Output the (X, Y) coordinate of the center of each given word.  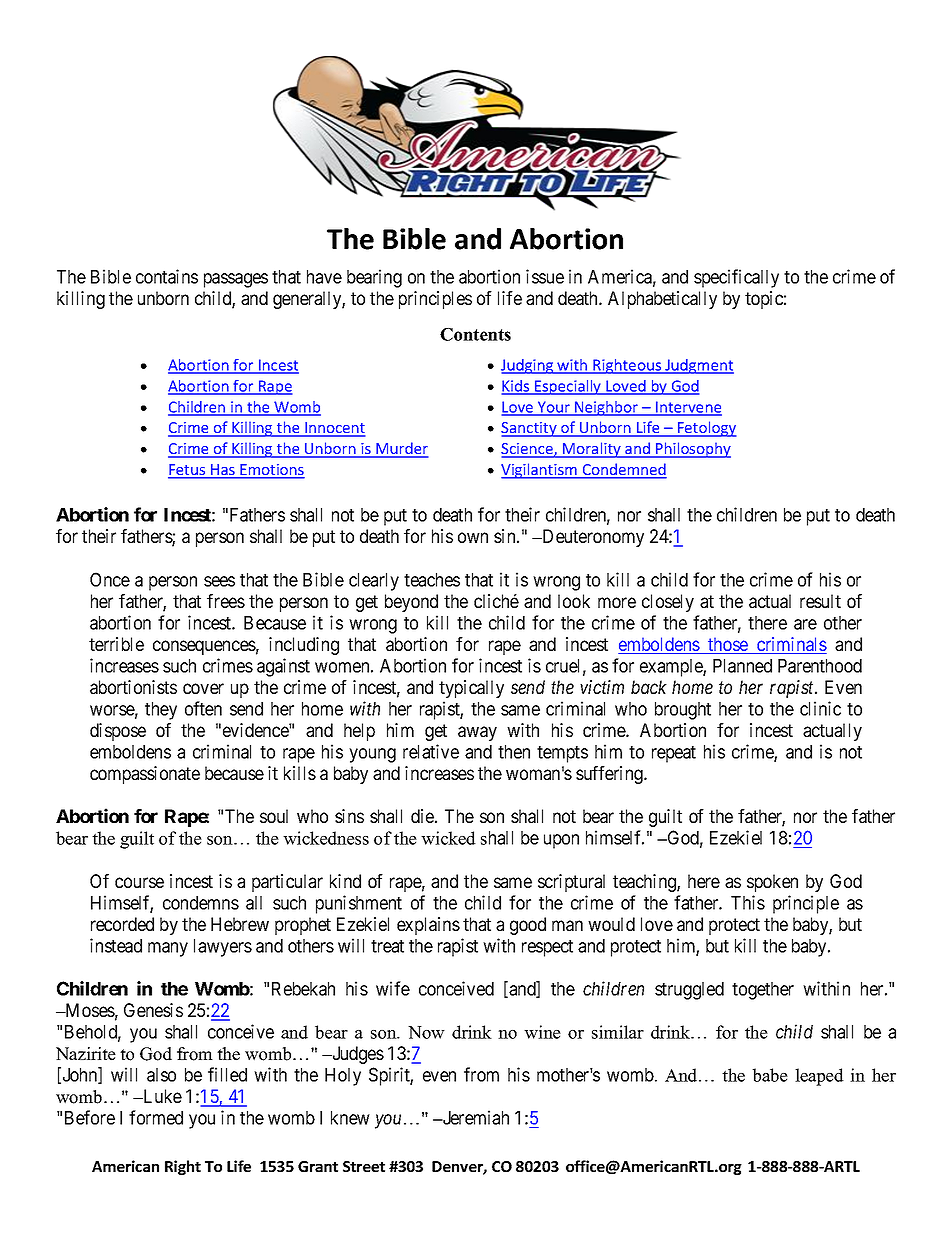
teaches (432, 580)
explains (428, 926)
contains (167, 276)
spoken (772, 883)
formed (156, 1117)
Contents (475, 334)
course (139, 882)
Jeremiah (474, 1117)
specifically (736, 278)
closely (668, 603)
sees (219, 581)
